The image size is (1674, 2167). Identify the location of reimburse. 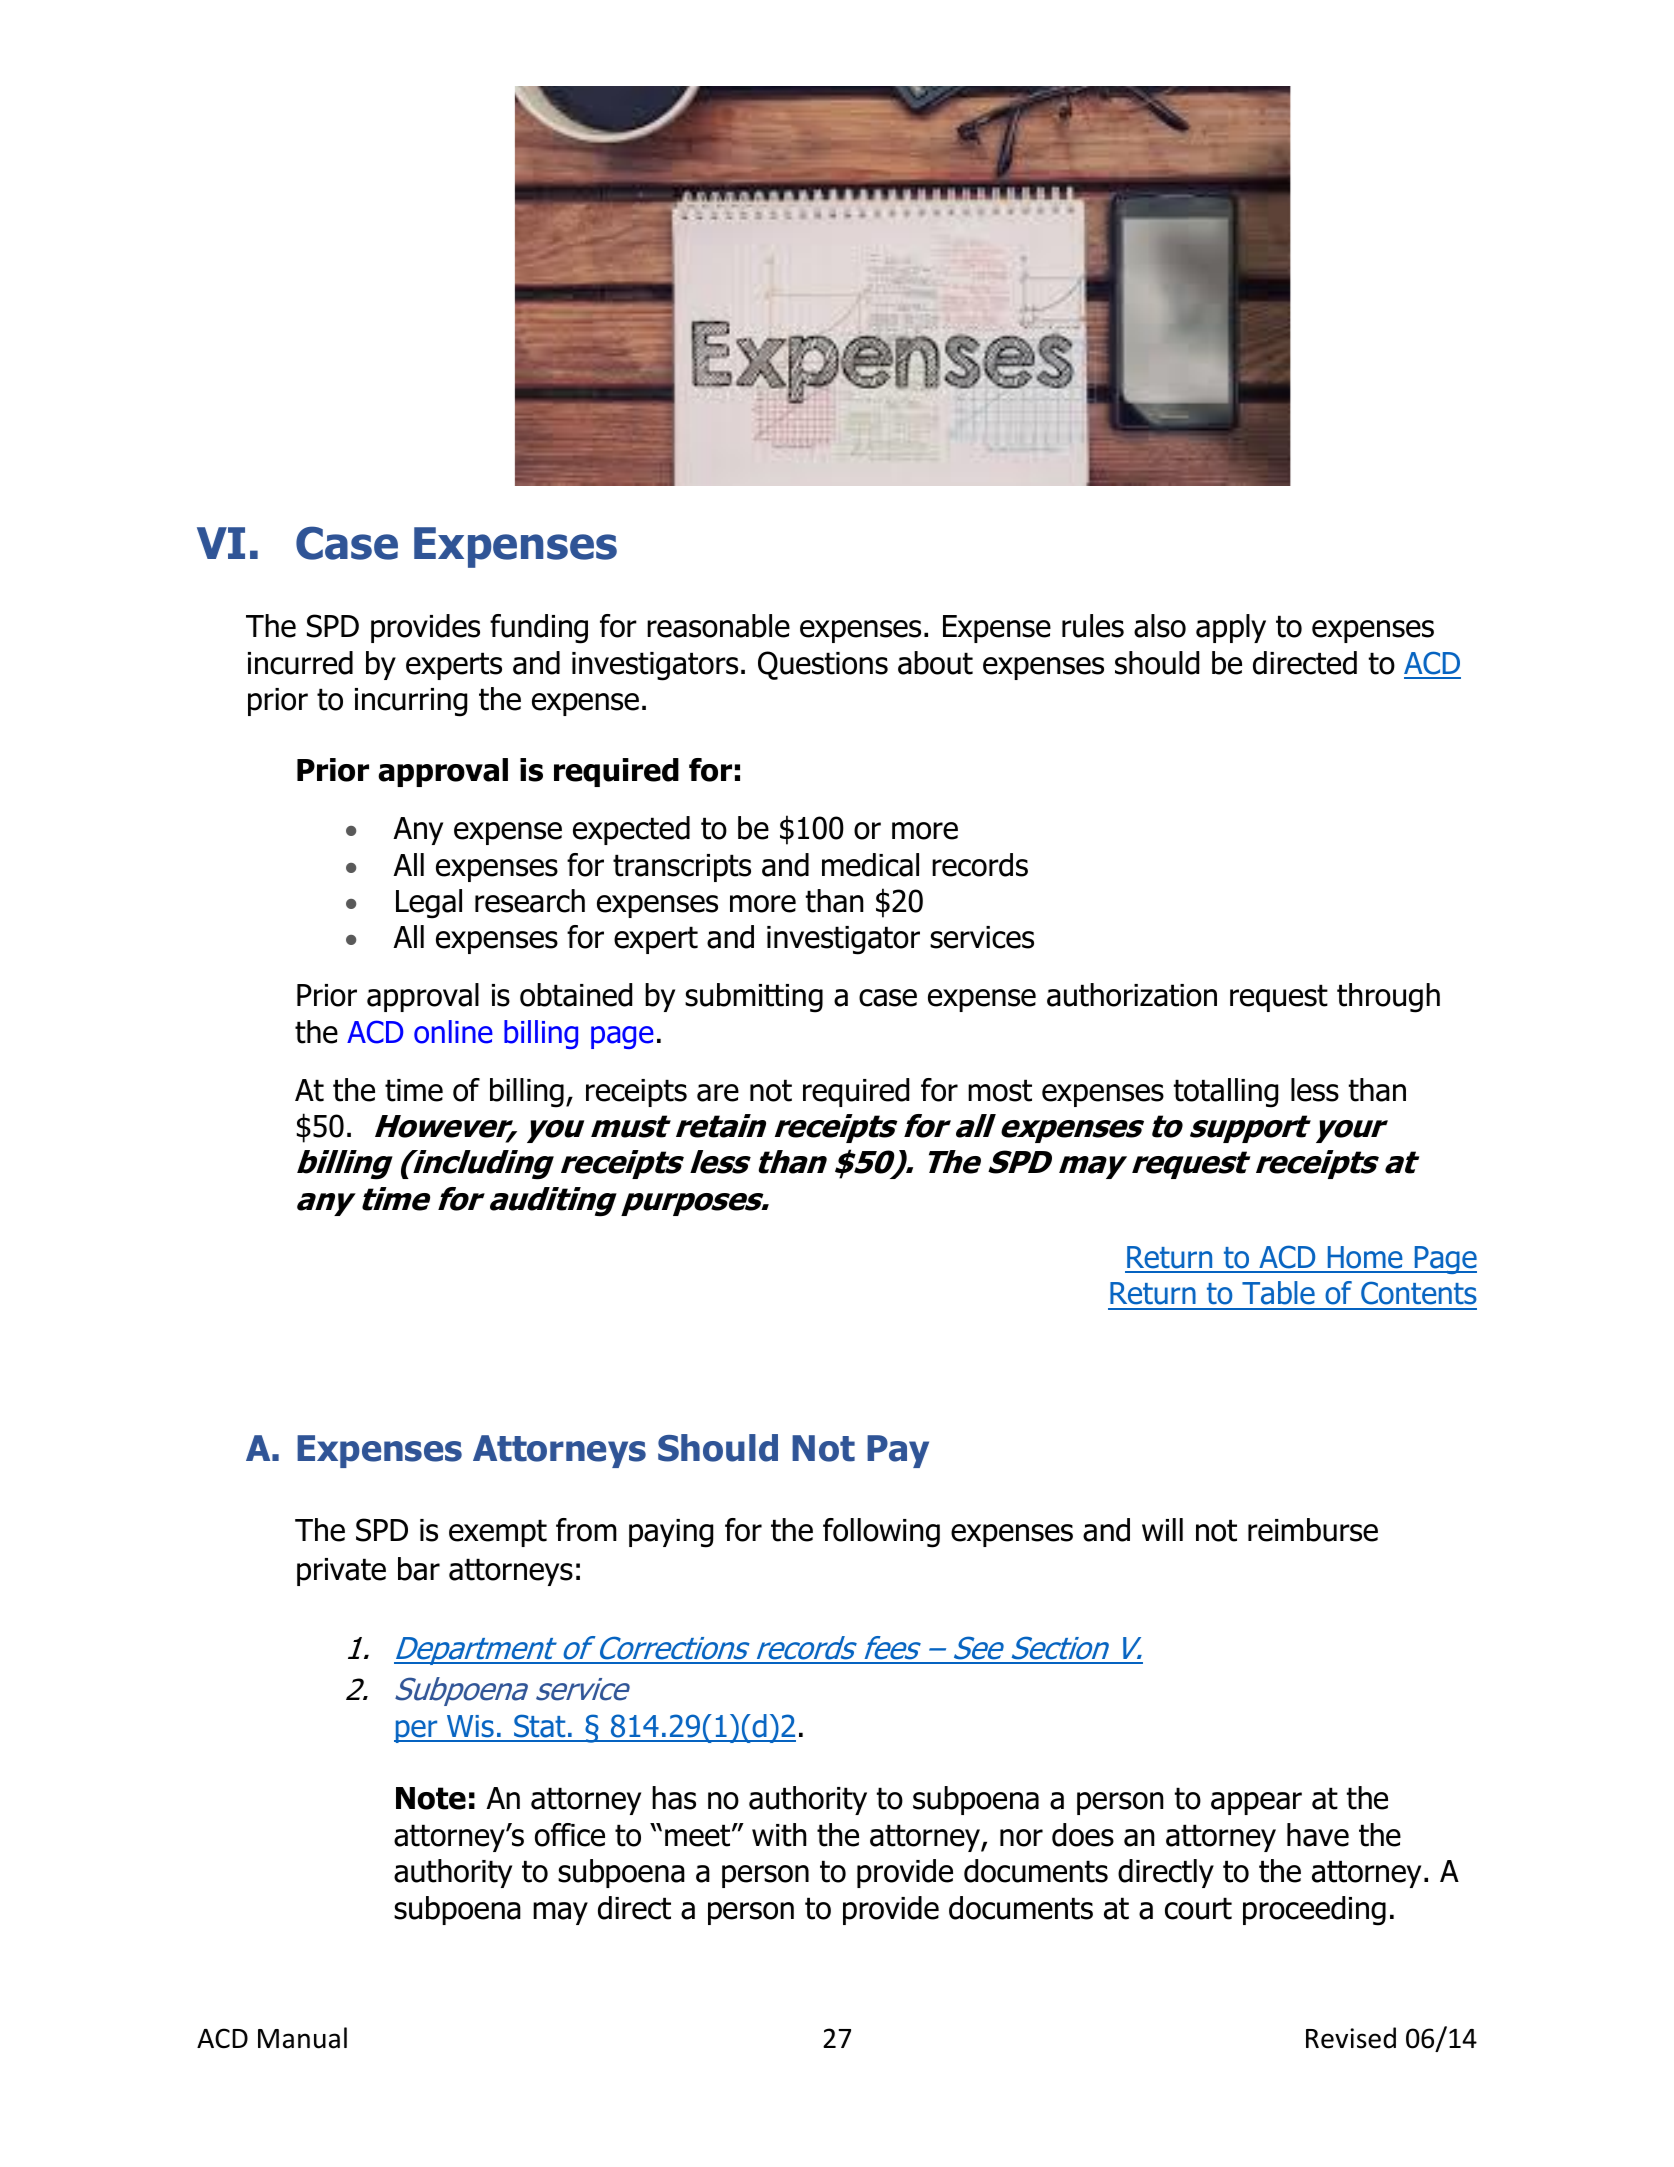
(1313, 1530).
